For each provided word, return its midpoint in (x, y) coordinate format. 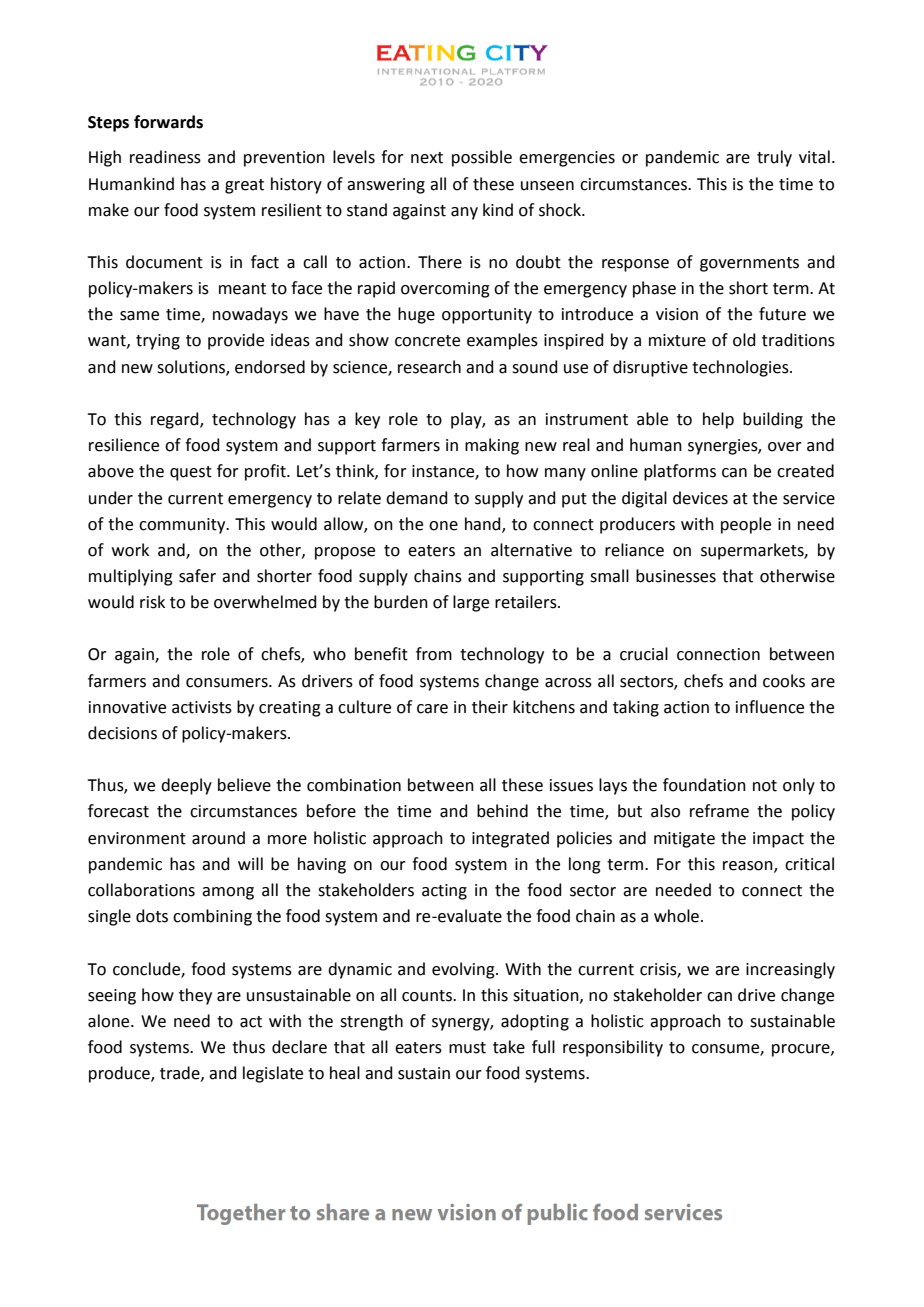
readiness (165, 157)
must (467, 1048)
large (471, 603)
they (195, 996)
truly (774, 158)
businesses (676, 576)
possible (482, 158)
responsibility (613, 1048)
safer (197, 576)
